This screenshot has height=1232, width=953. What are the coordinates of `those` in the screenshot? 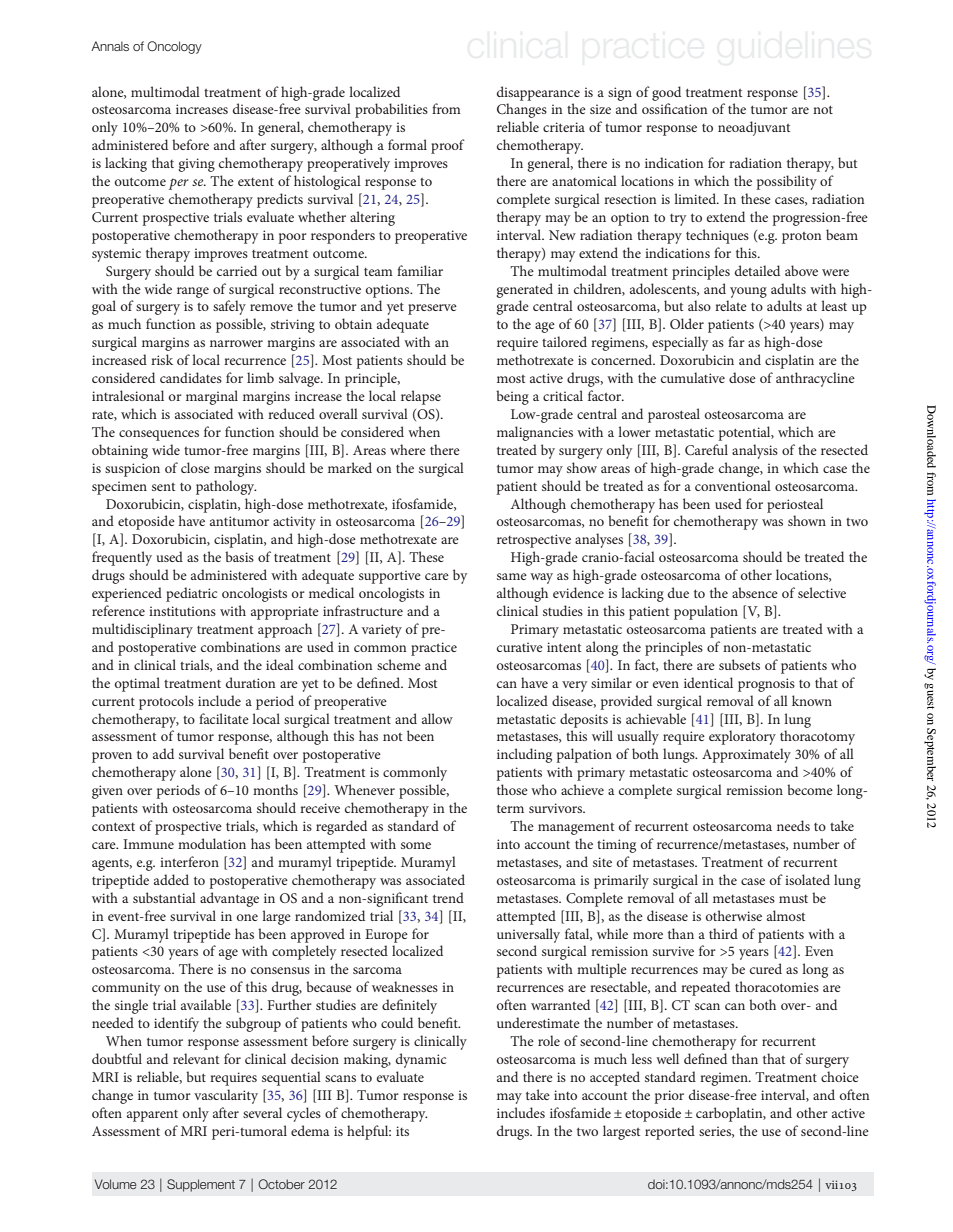 It's located at (512, 789).
